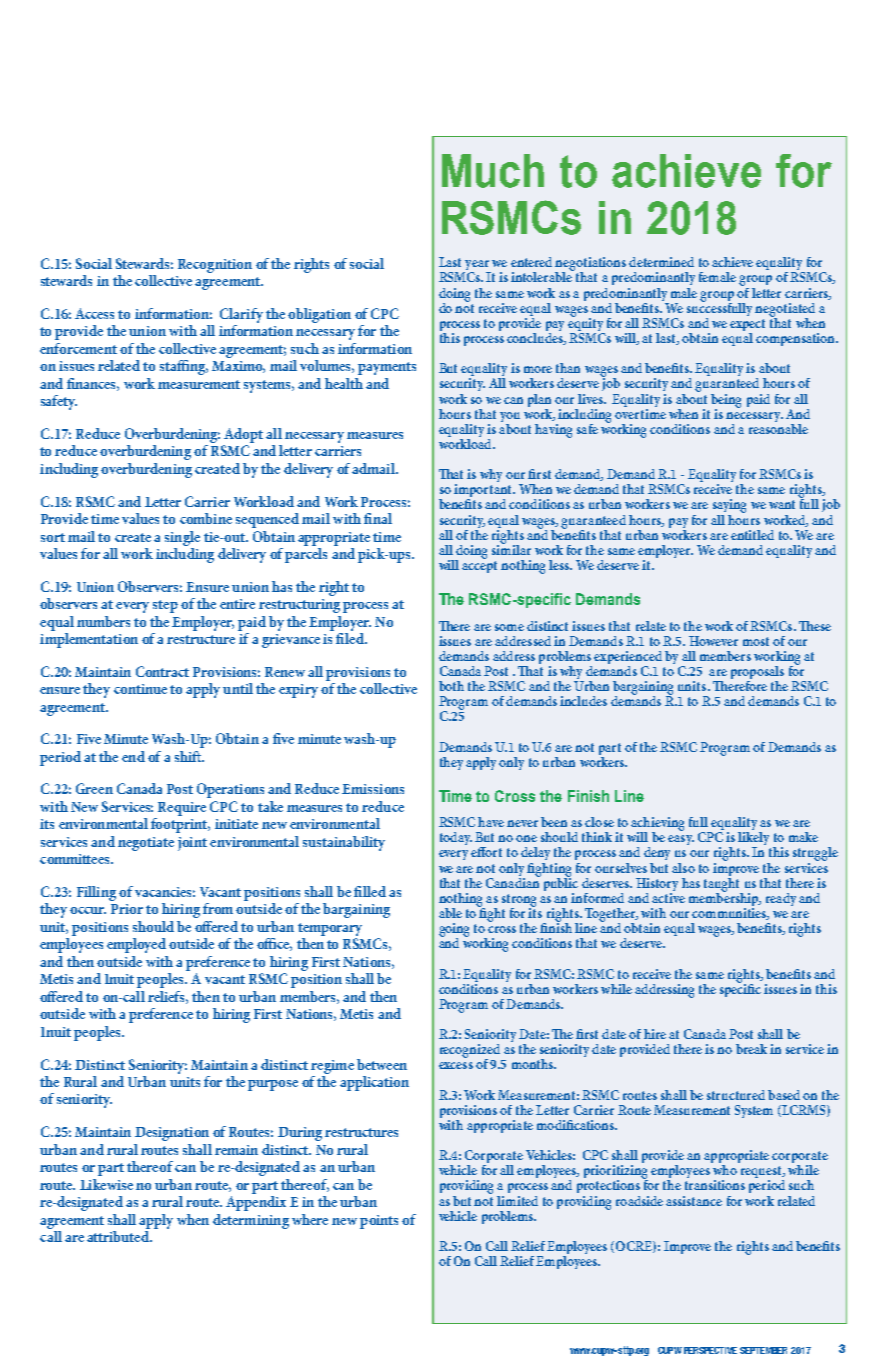  Describe the element at coordinates (119, 1235) in the image. I see `attributed` at that location.
